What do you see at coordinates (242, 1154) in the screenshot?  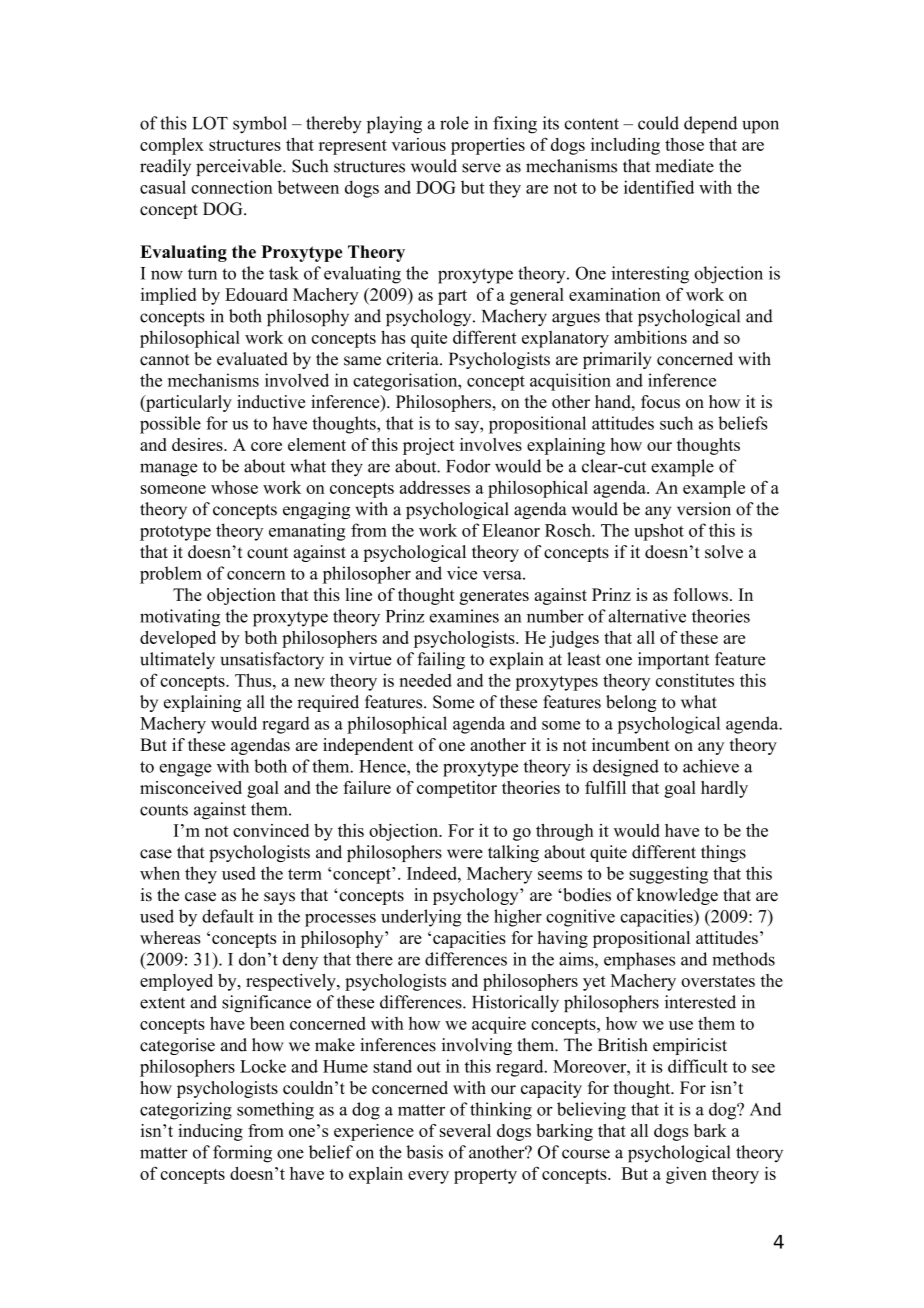 I see `forming` at bounding box center [242, 1154].
